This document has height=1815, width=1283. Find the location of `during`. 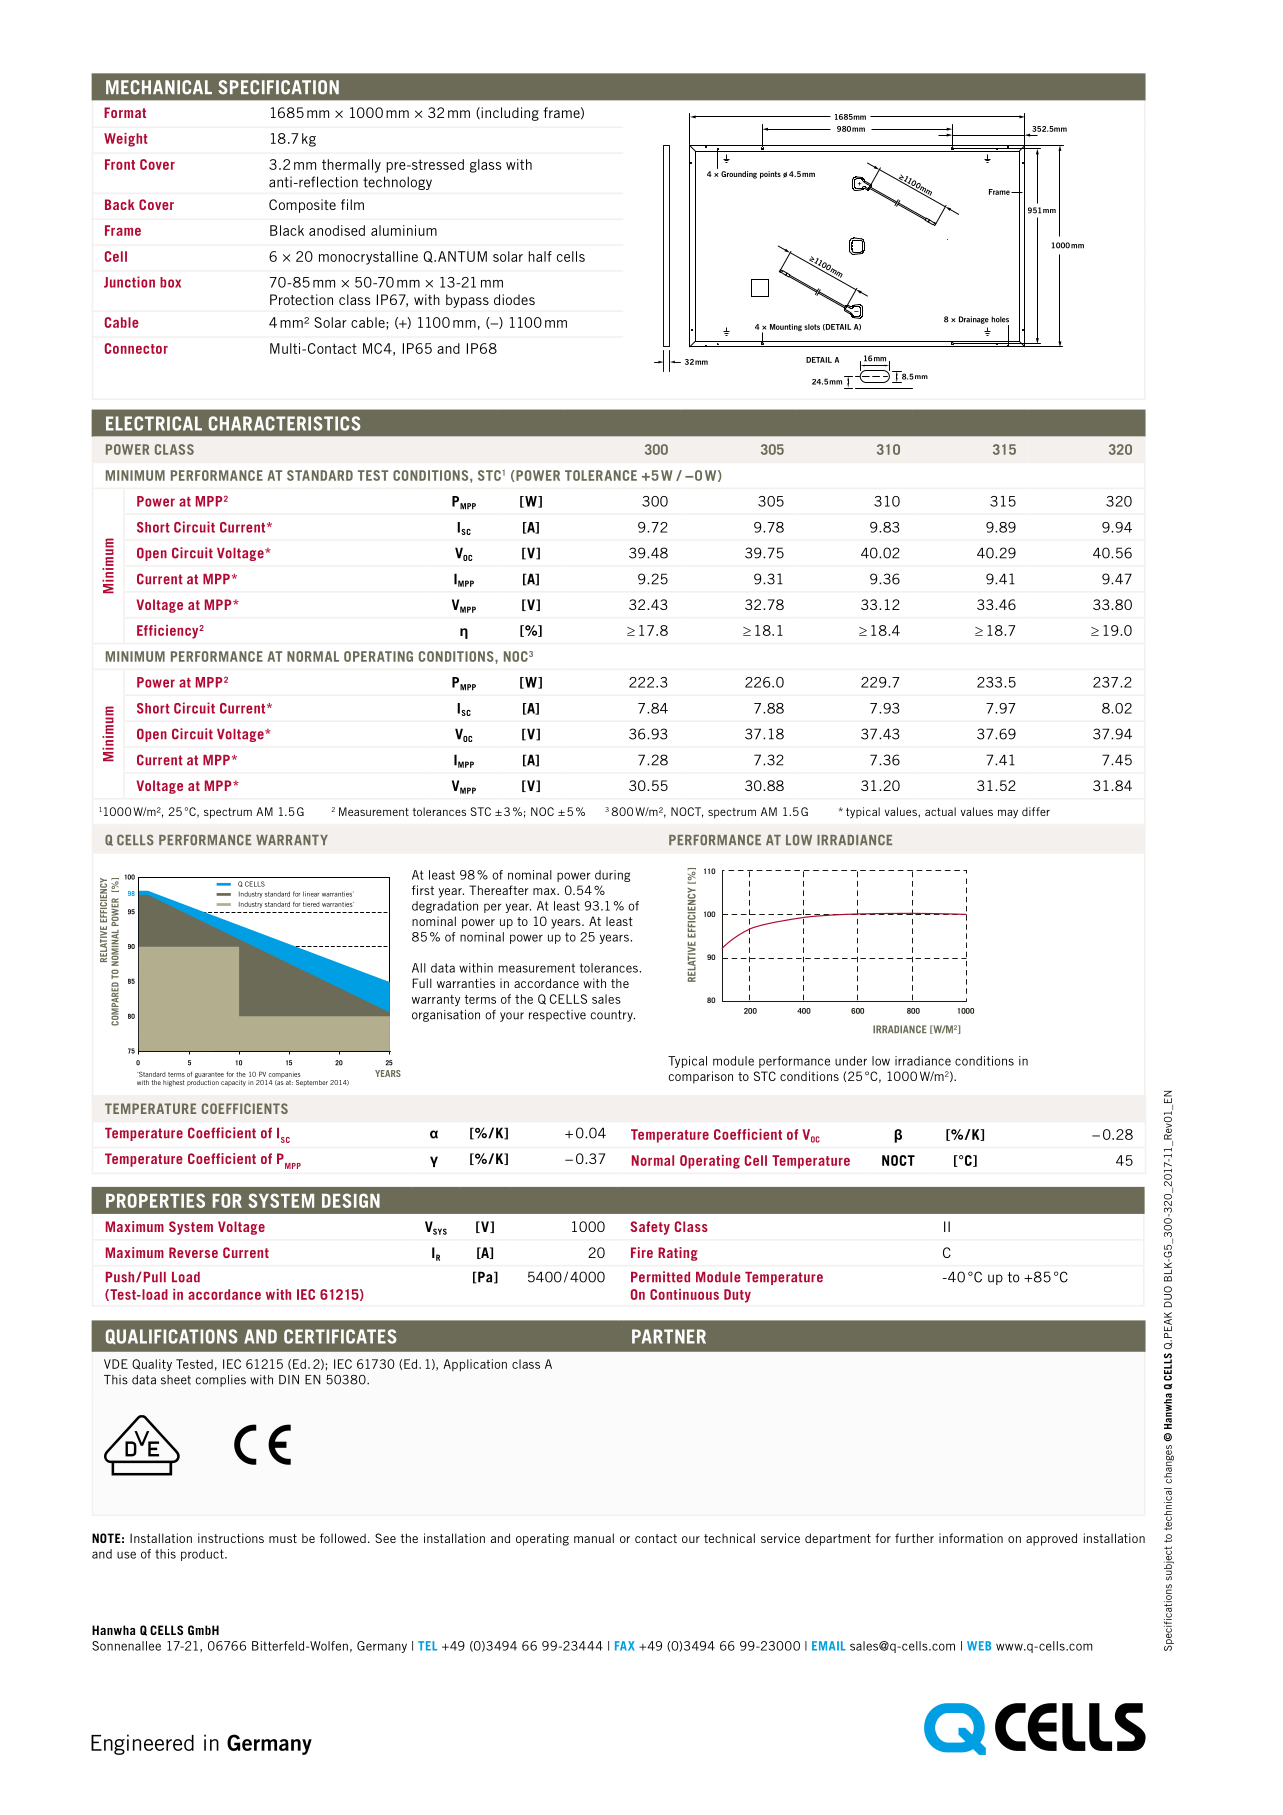

during is located at coordinates (612, 876).
